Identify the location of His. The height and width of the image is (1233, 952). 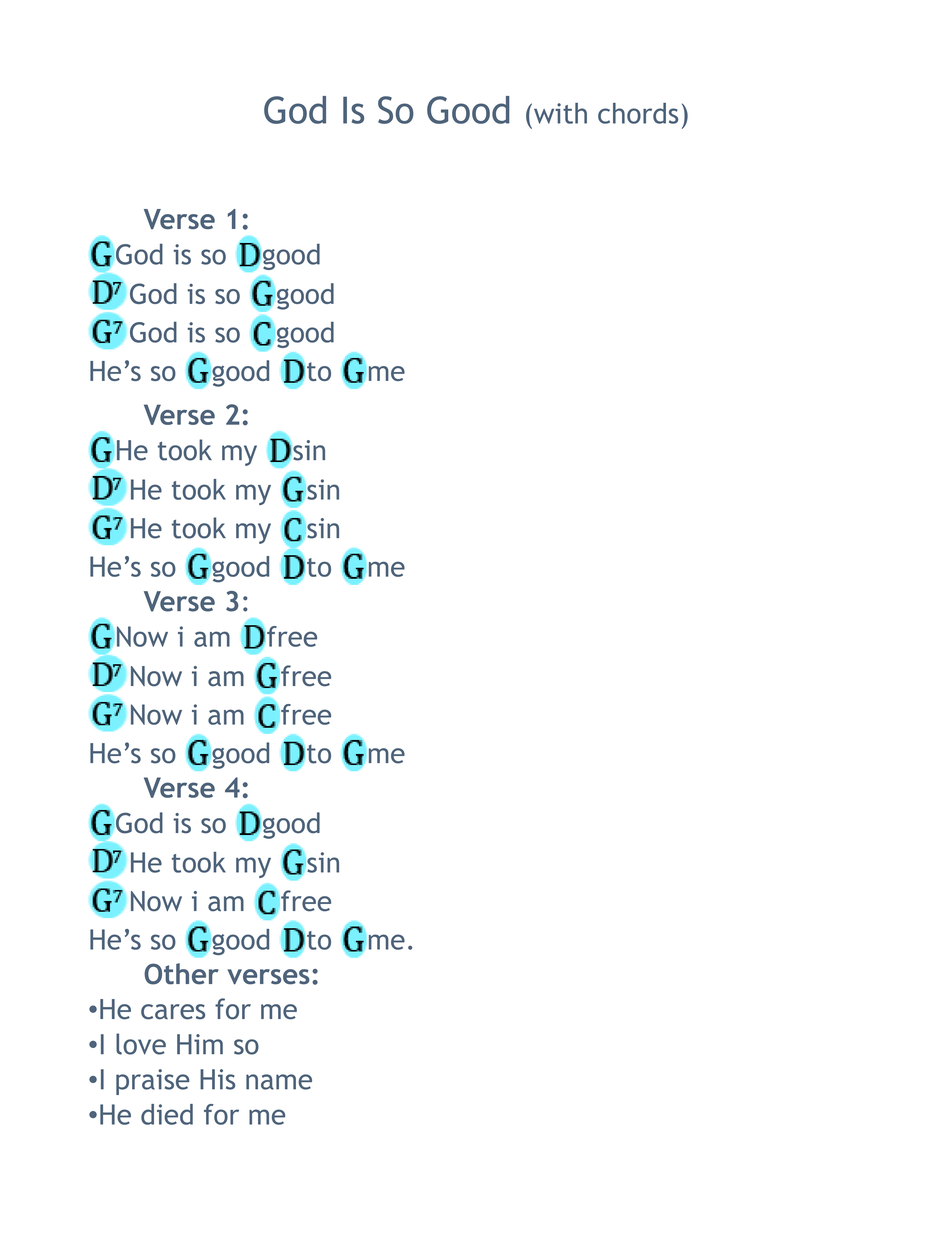
(217, 1079).
